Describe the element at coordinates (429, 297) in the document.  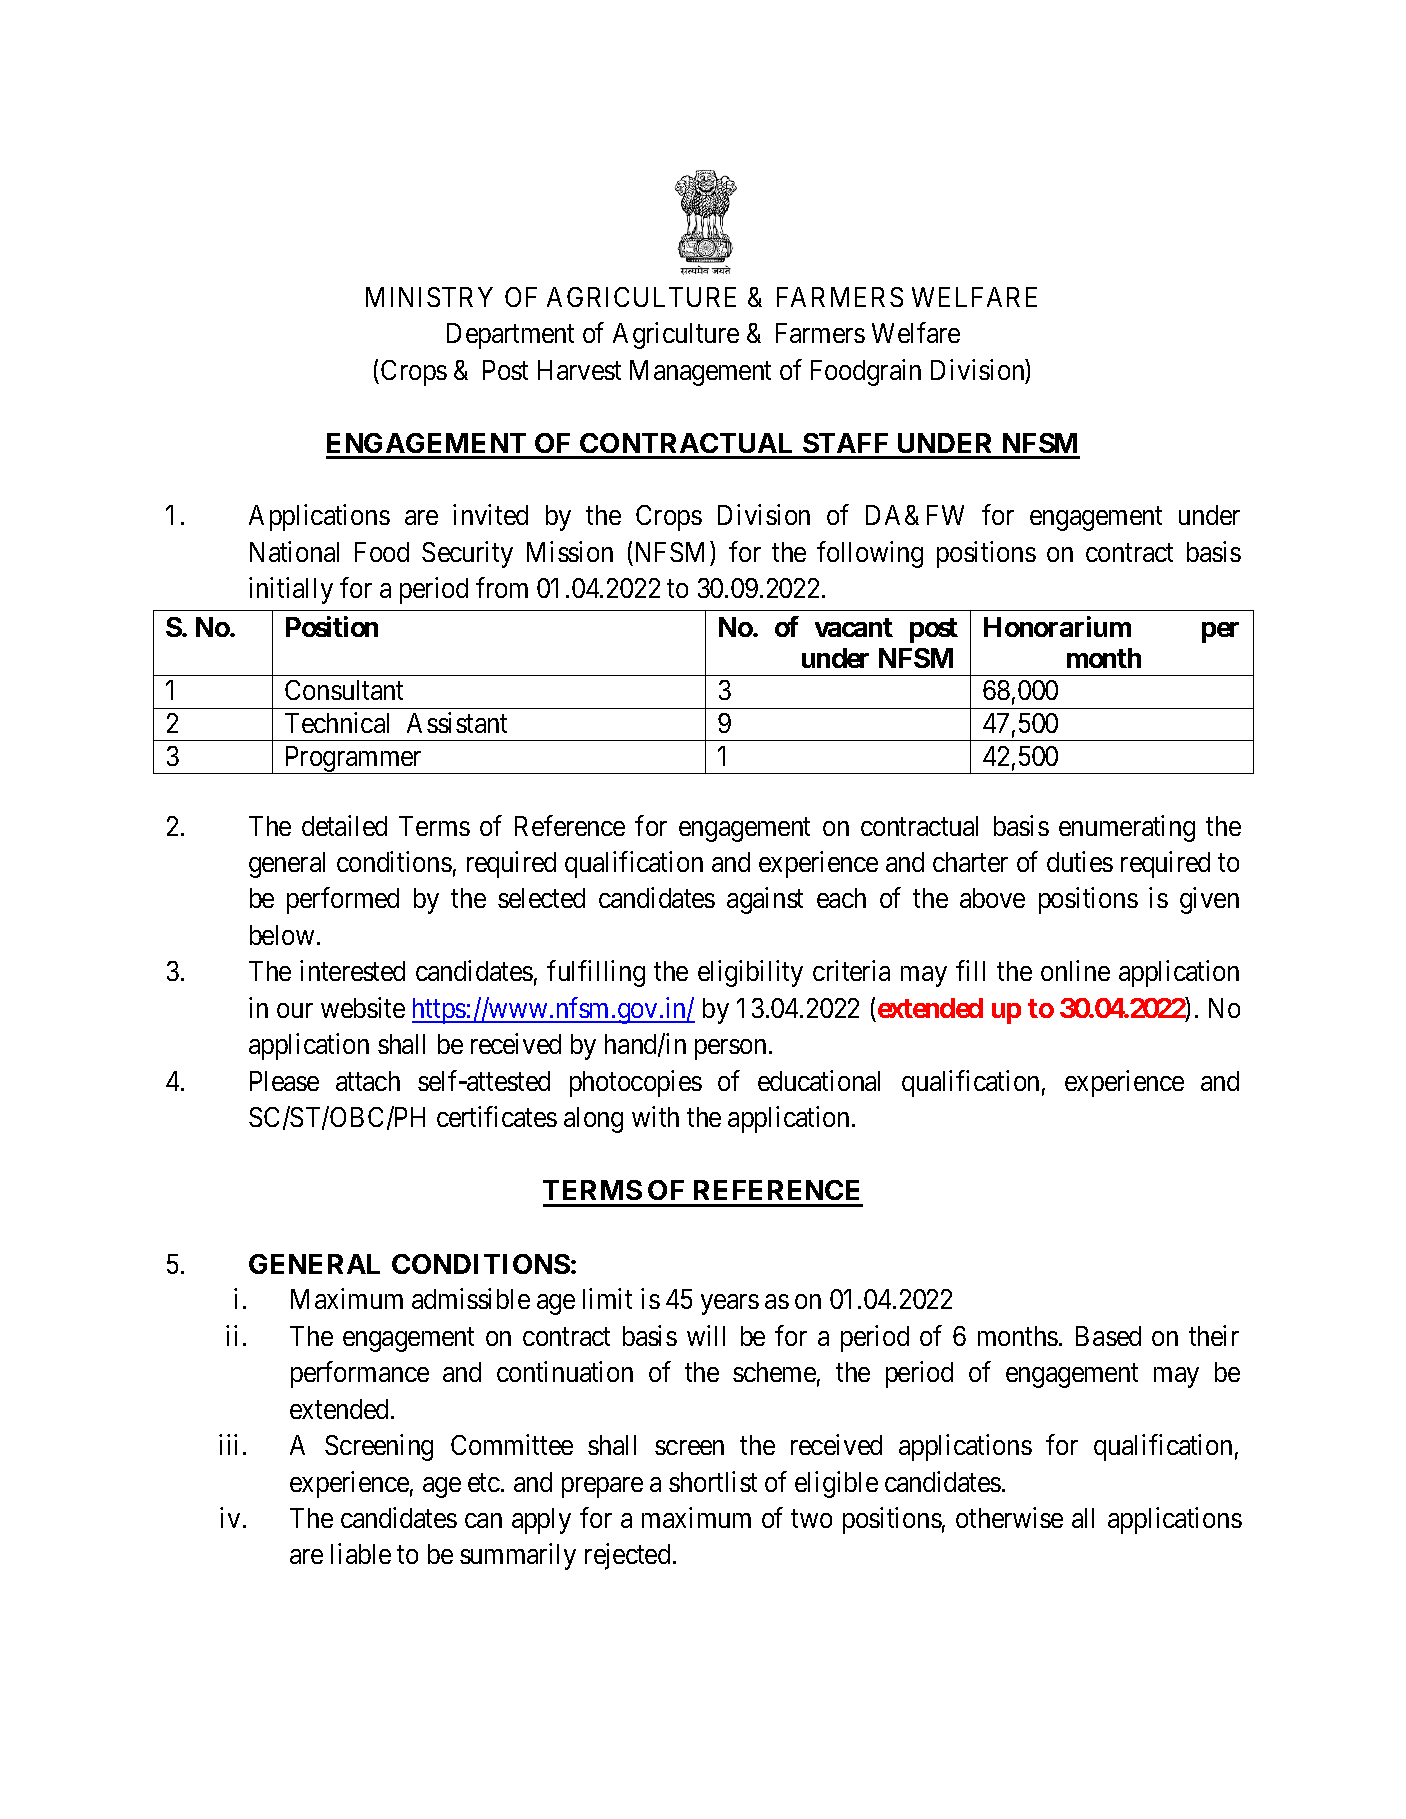
I see `MINISTRY` at that location.
